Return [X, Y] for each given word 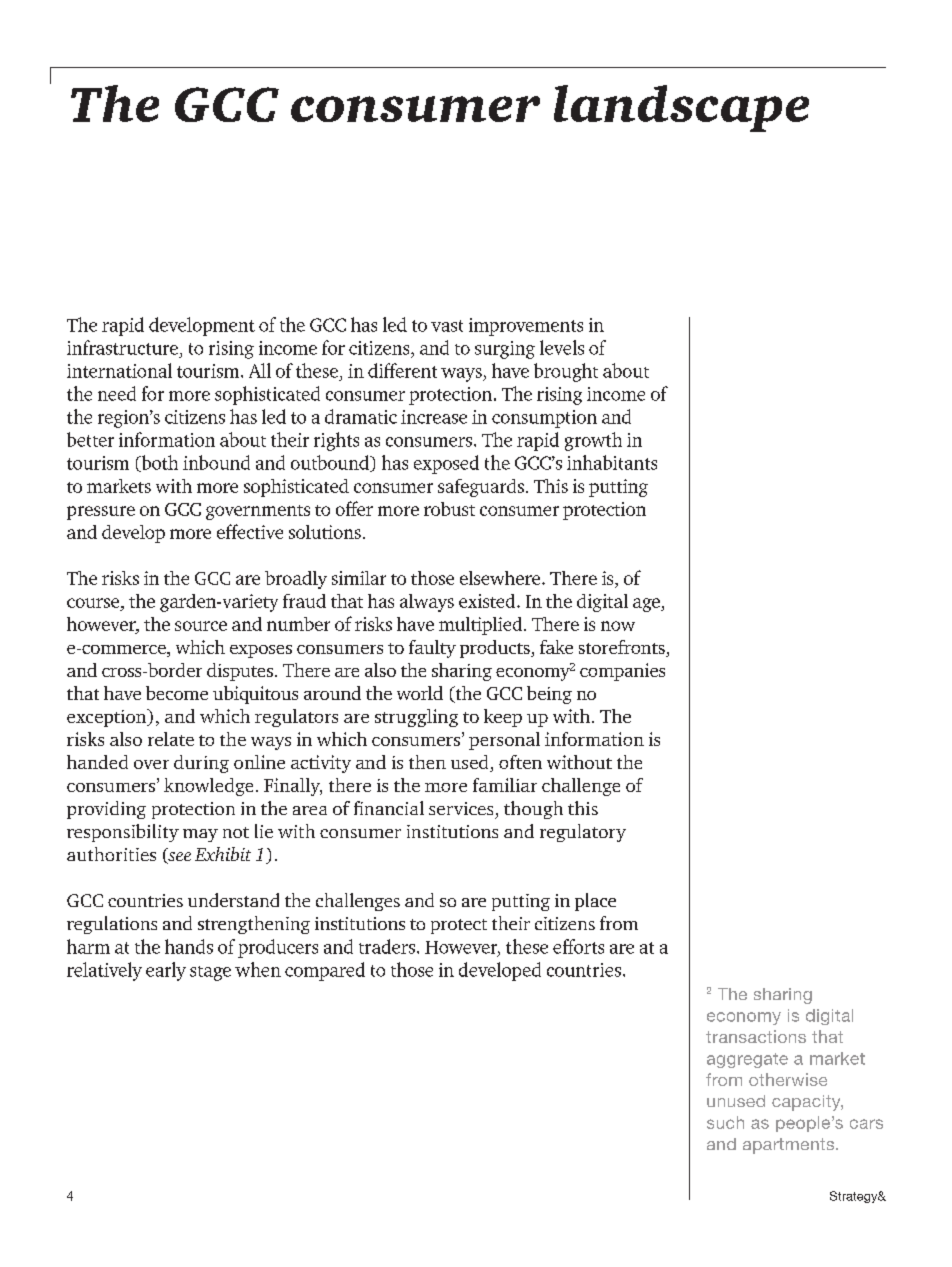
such [725, 1122]
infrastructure [122, 347]
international [119, 370]
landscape [681, 108]
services [461, 808]
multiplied [482, 626]
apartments [790, 1146]
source [201, 626]
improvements [526, 327]
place [595, 902]
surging [505, 350]
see [178, 858]
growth [593, 441]
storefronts [623, 648]
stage [210, 973]
